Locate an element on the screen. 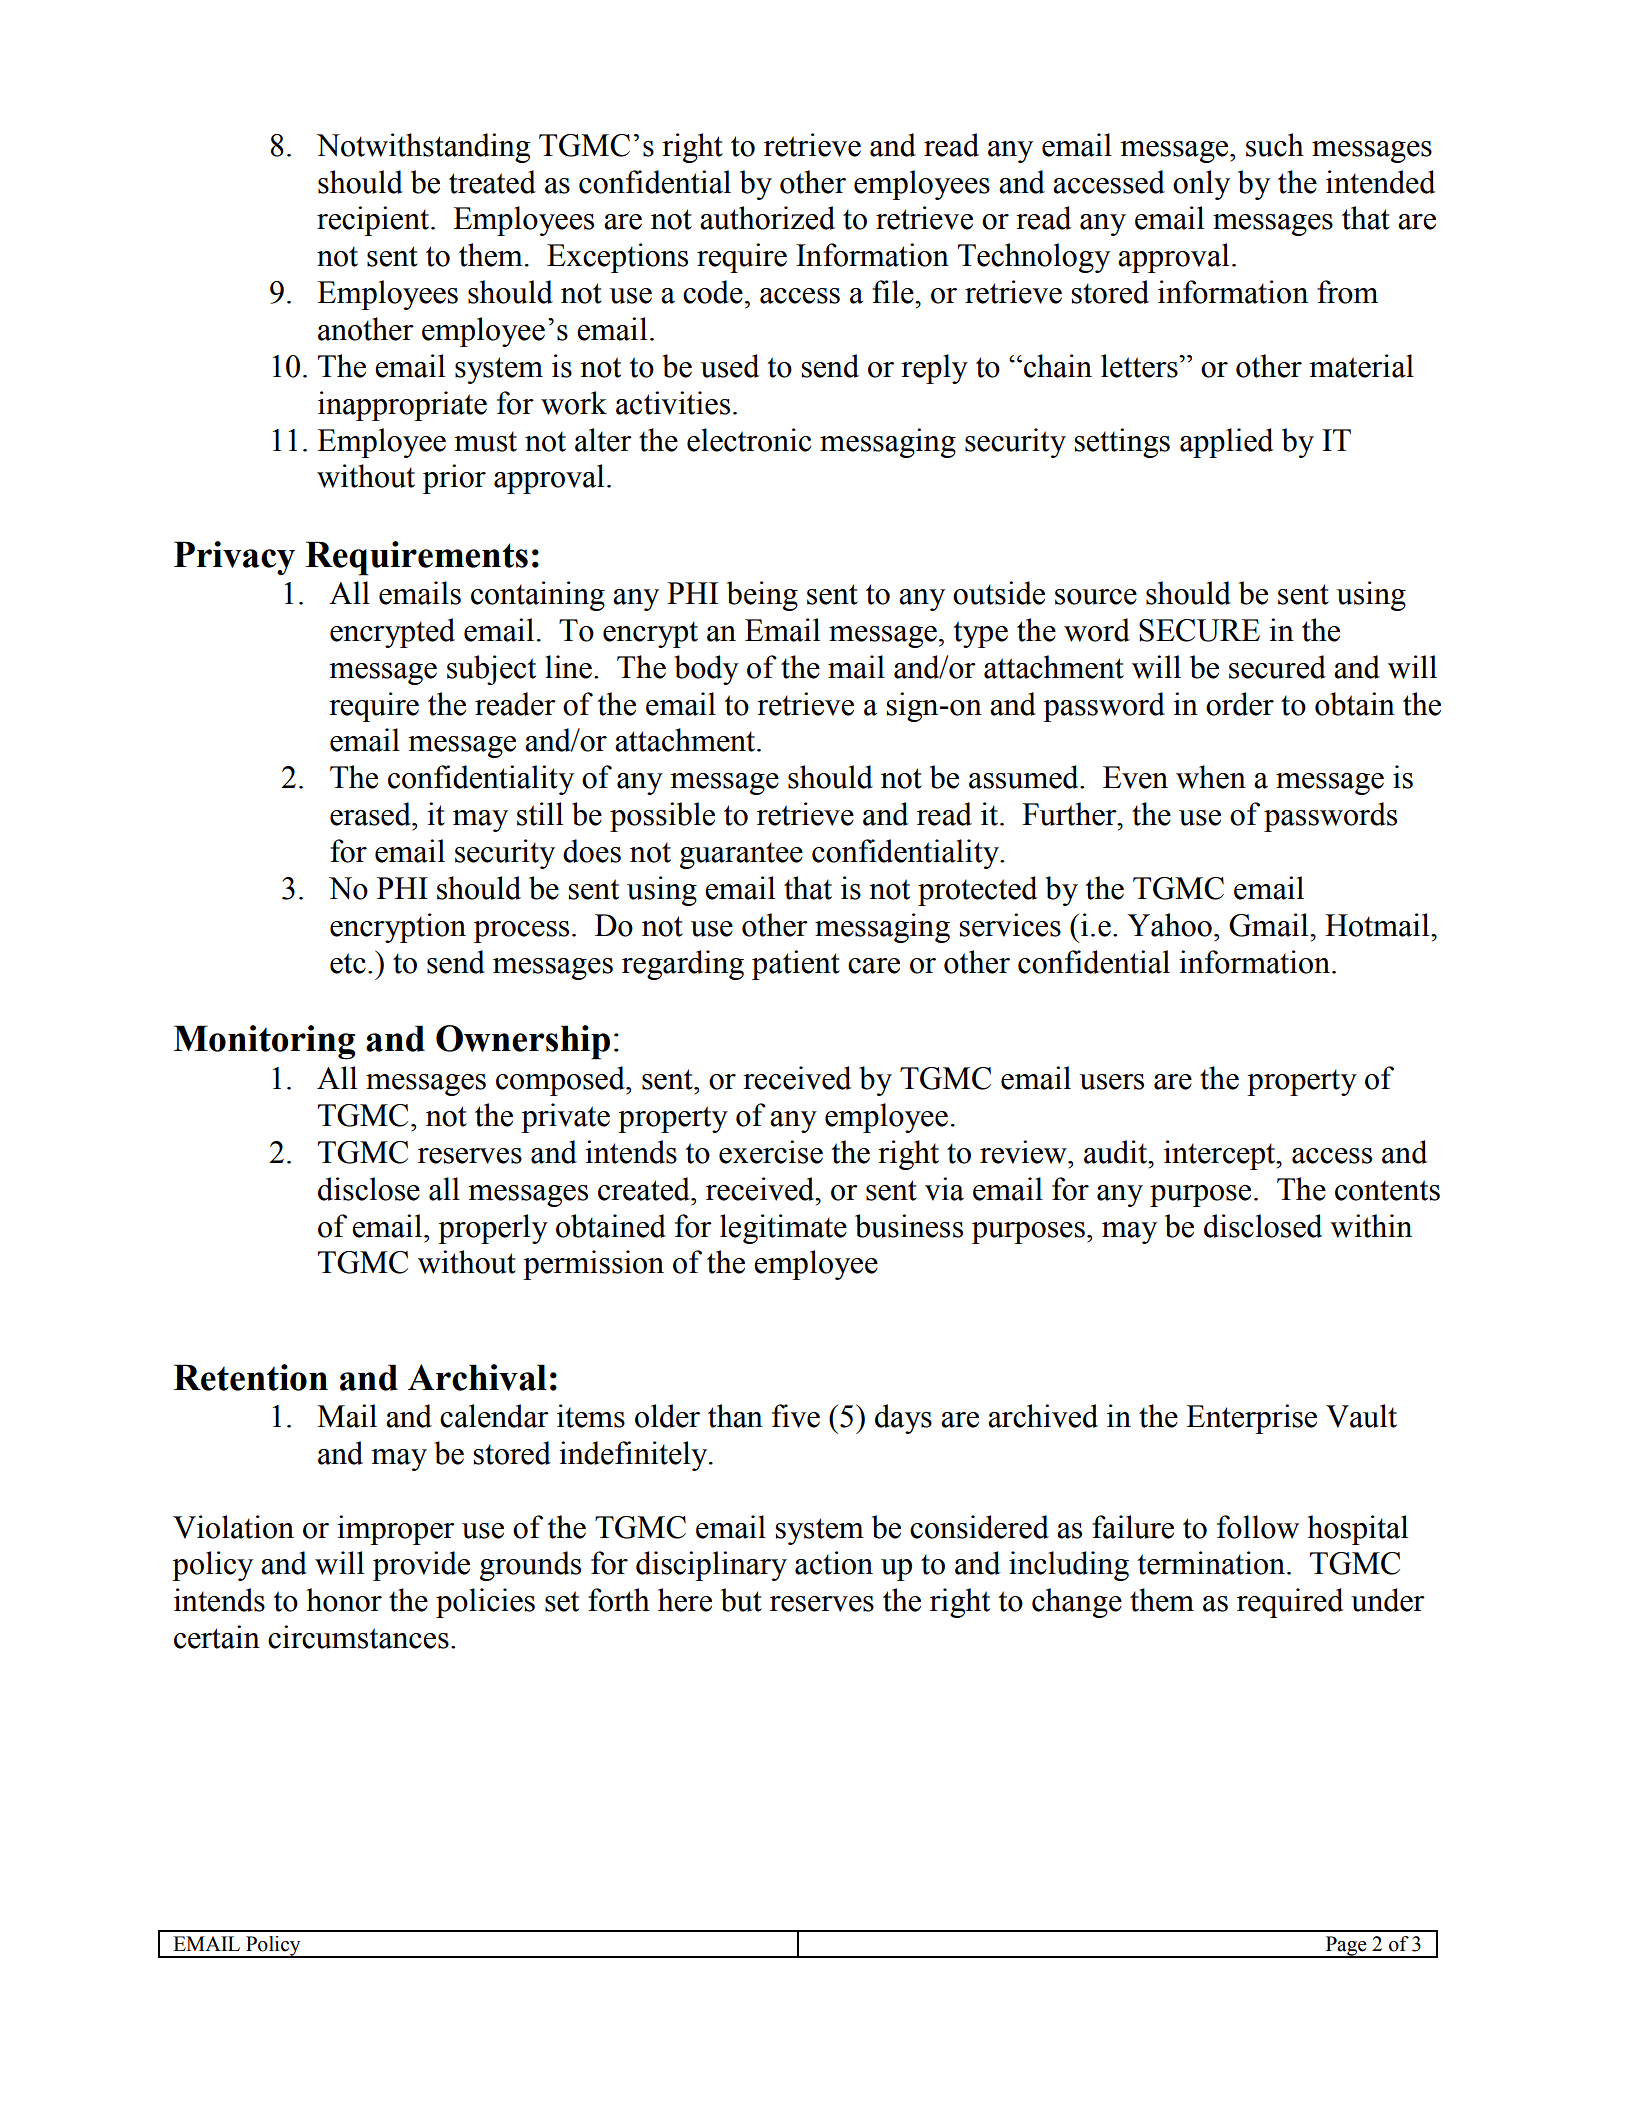  Retention is located at coordinates (250, 1377).
